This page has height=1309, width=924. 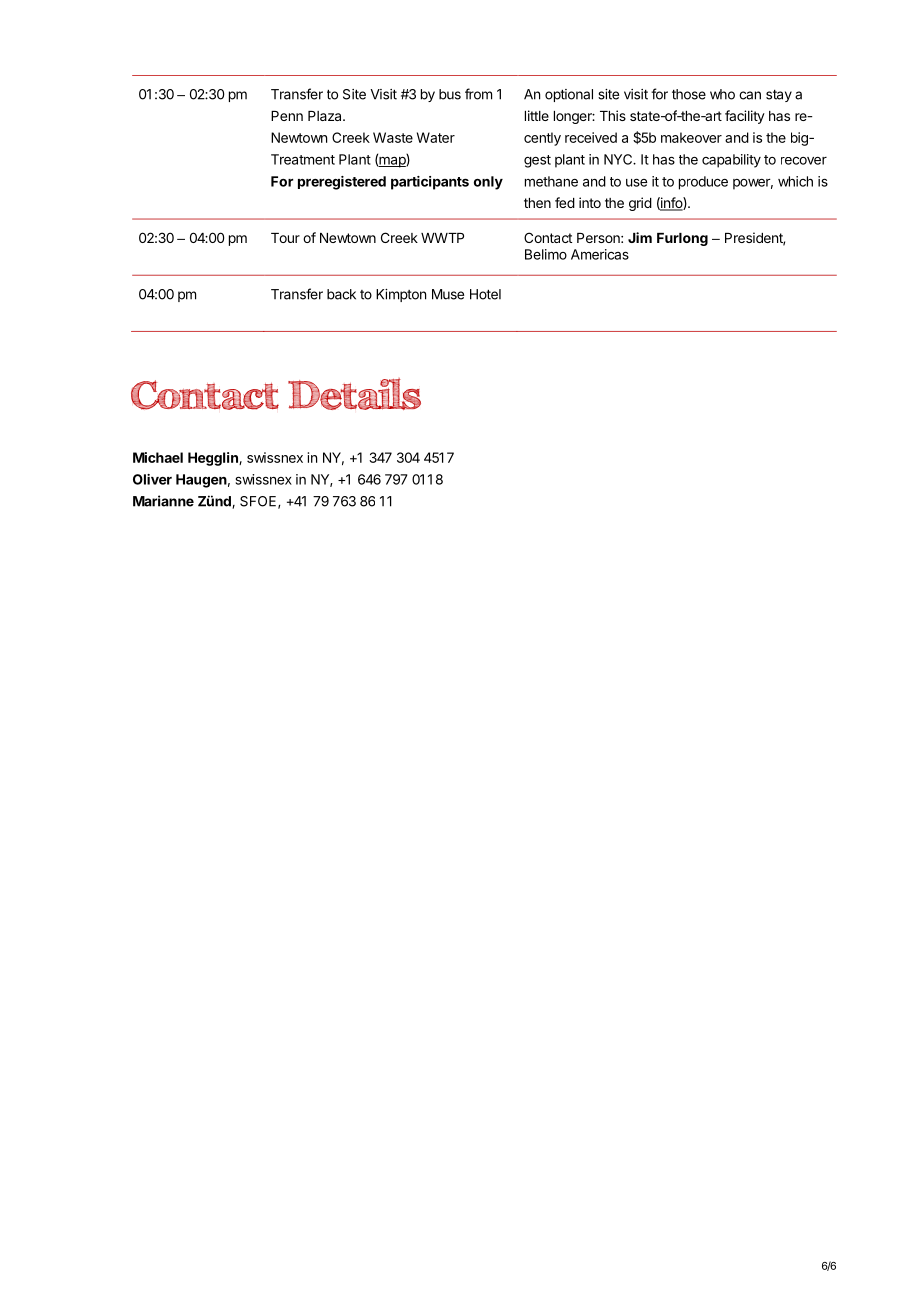 I want to click on Muse, so click(x=448, y=294).
